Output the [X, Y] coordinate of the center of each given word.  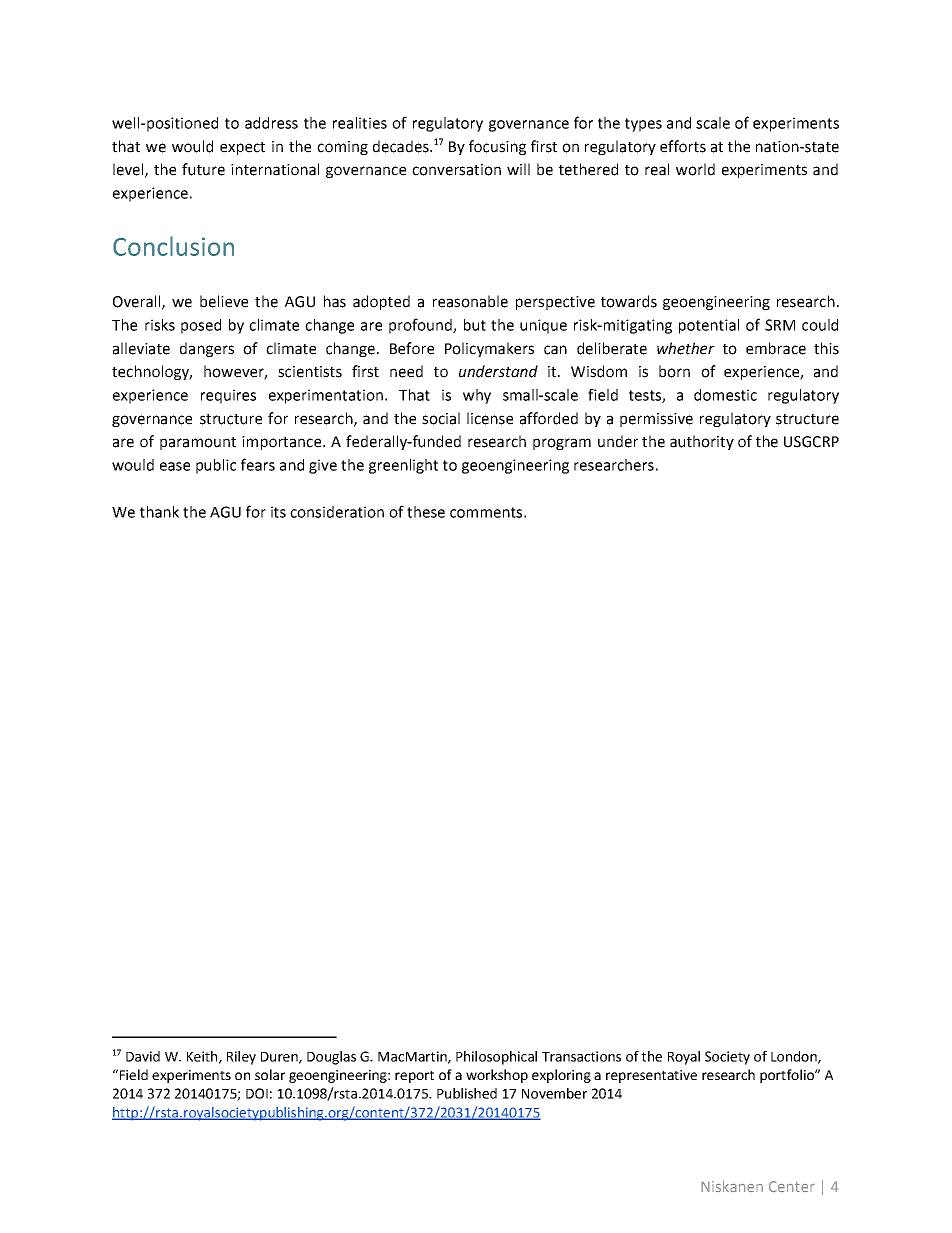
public [216, 466]
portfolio [788, 1076]
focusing [497, 147]
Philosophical [496, 1058]
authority [702, 442]
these [426, 512]
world [695, 169]
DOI [257, 1093]
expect [242, 148]
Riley [241, 1058]
